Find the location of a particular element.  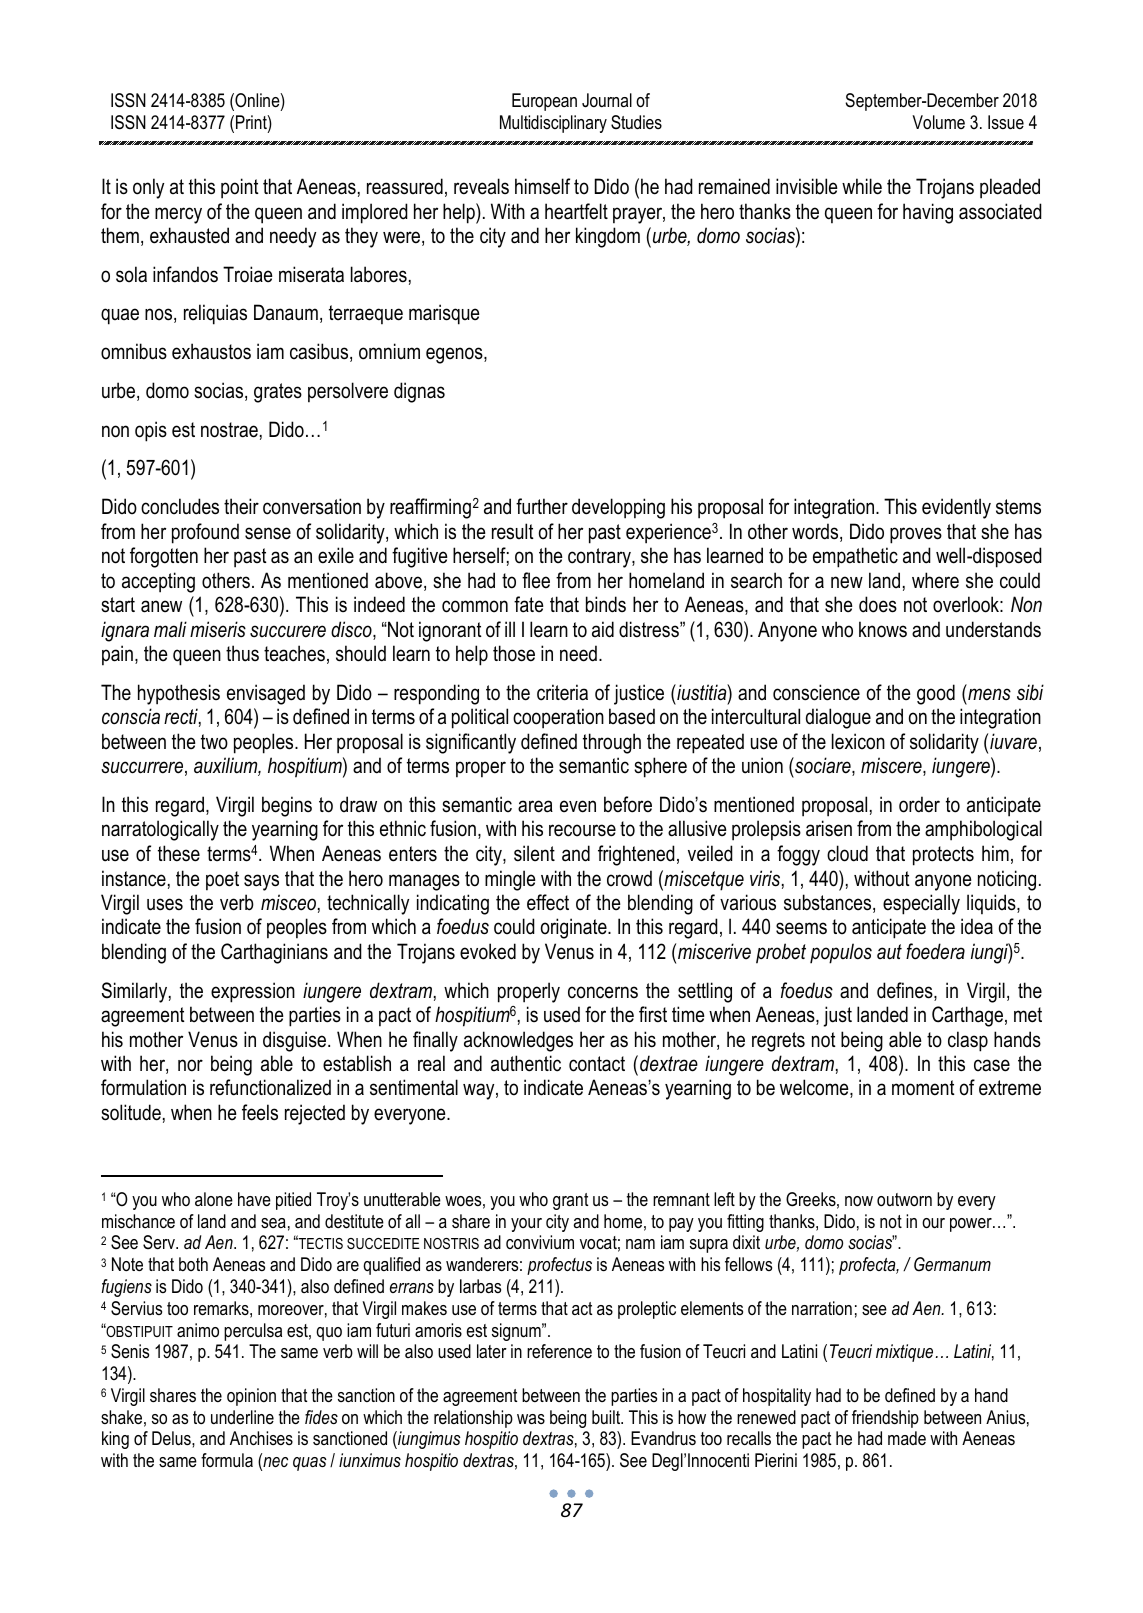

underline is located at coordinates (242, 1417).
